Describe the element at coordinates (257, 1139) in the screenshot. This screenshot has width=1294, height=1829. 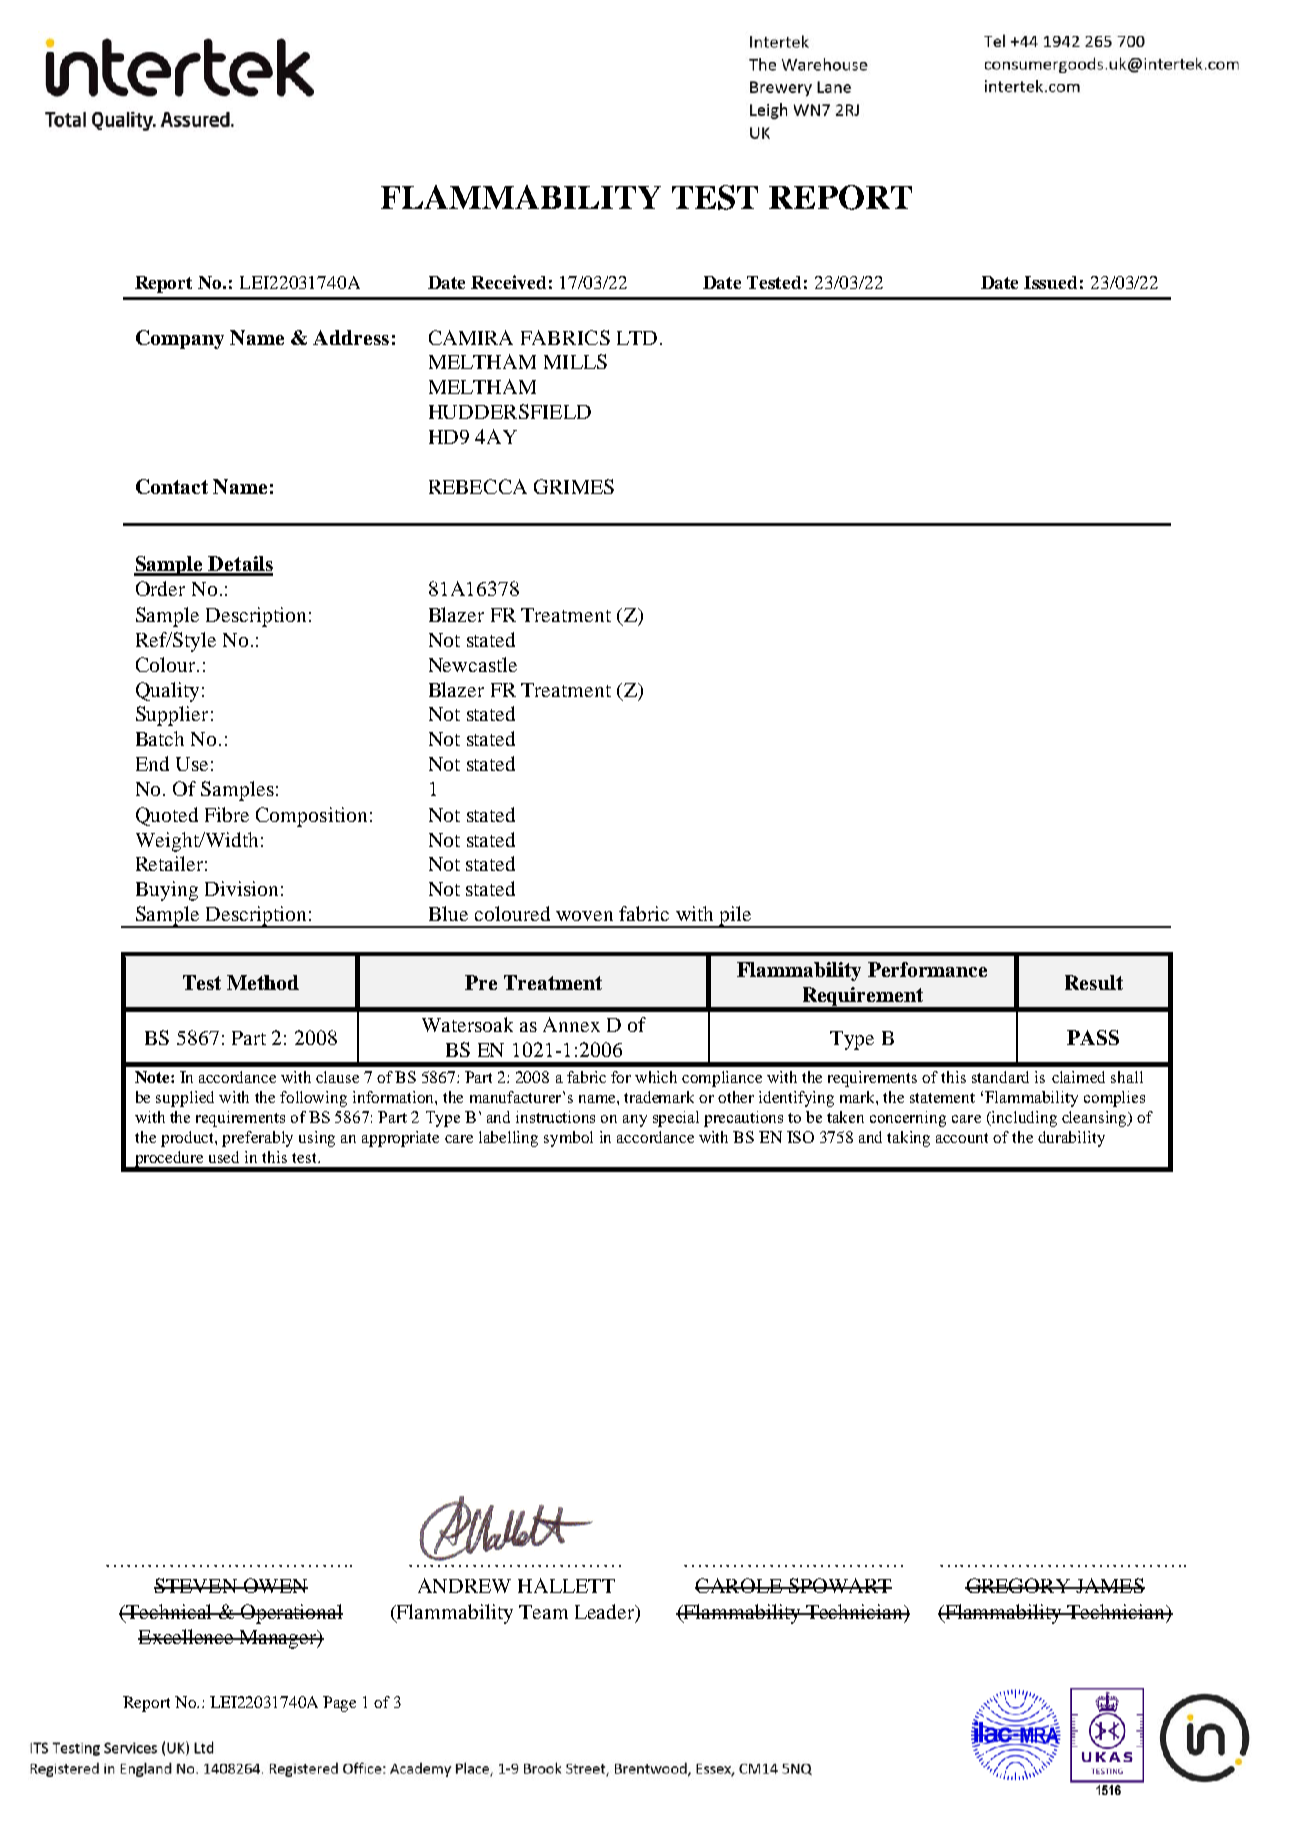
I see `preferably` at that location.
